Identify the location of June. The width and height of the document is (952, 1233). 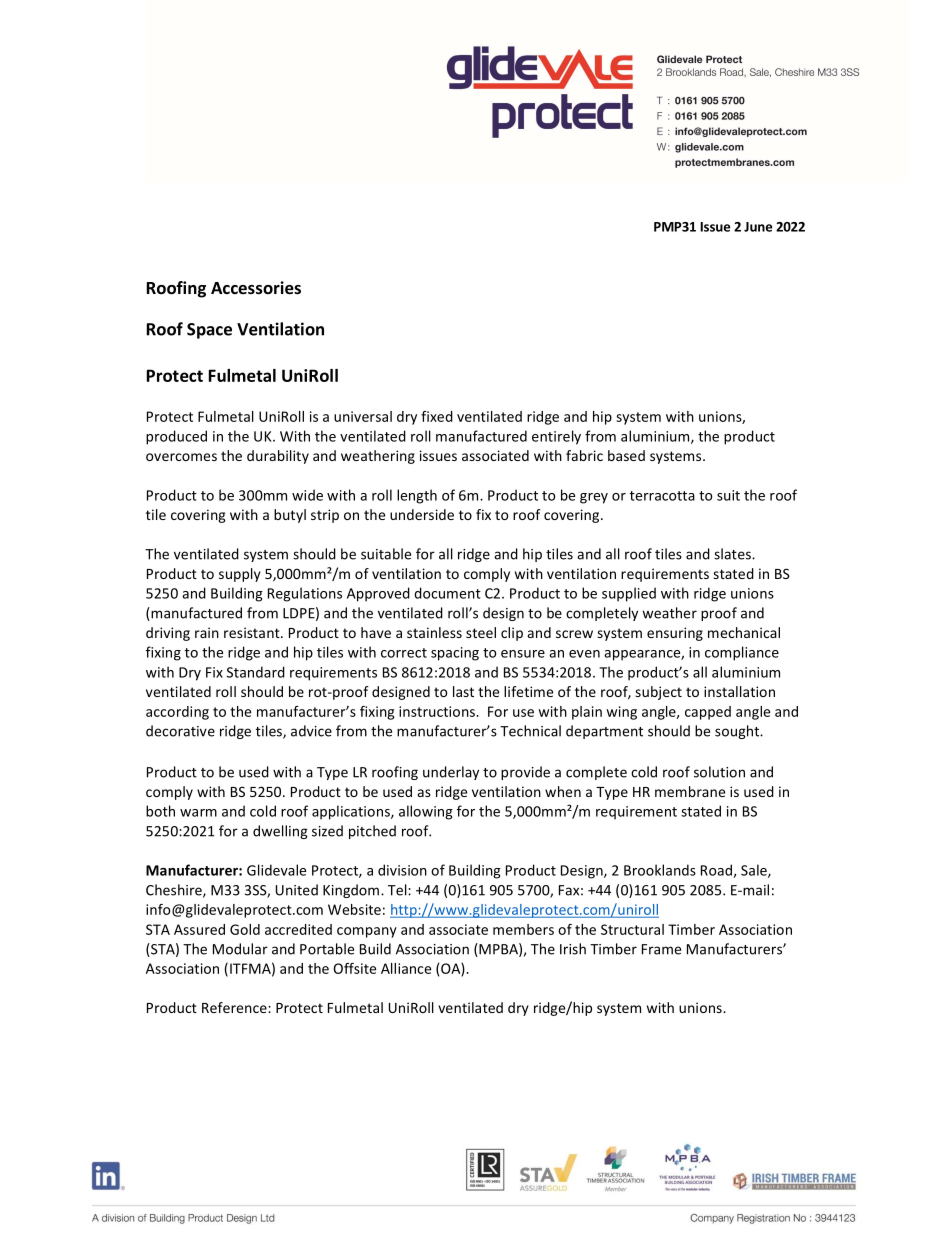
(758, 227).
